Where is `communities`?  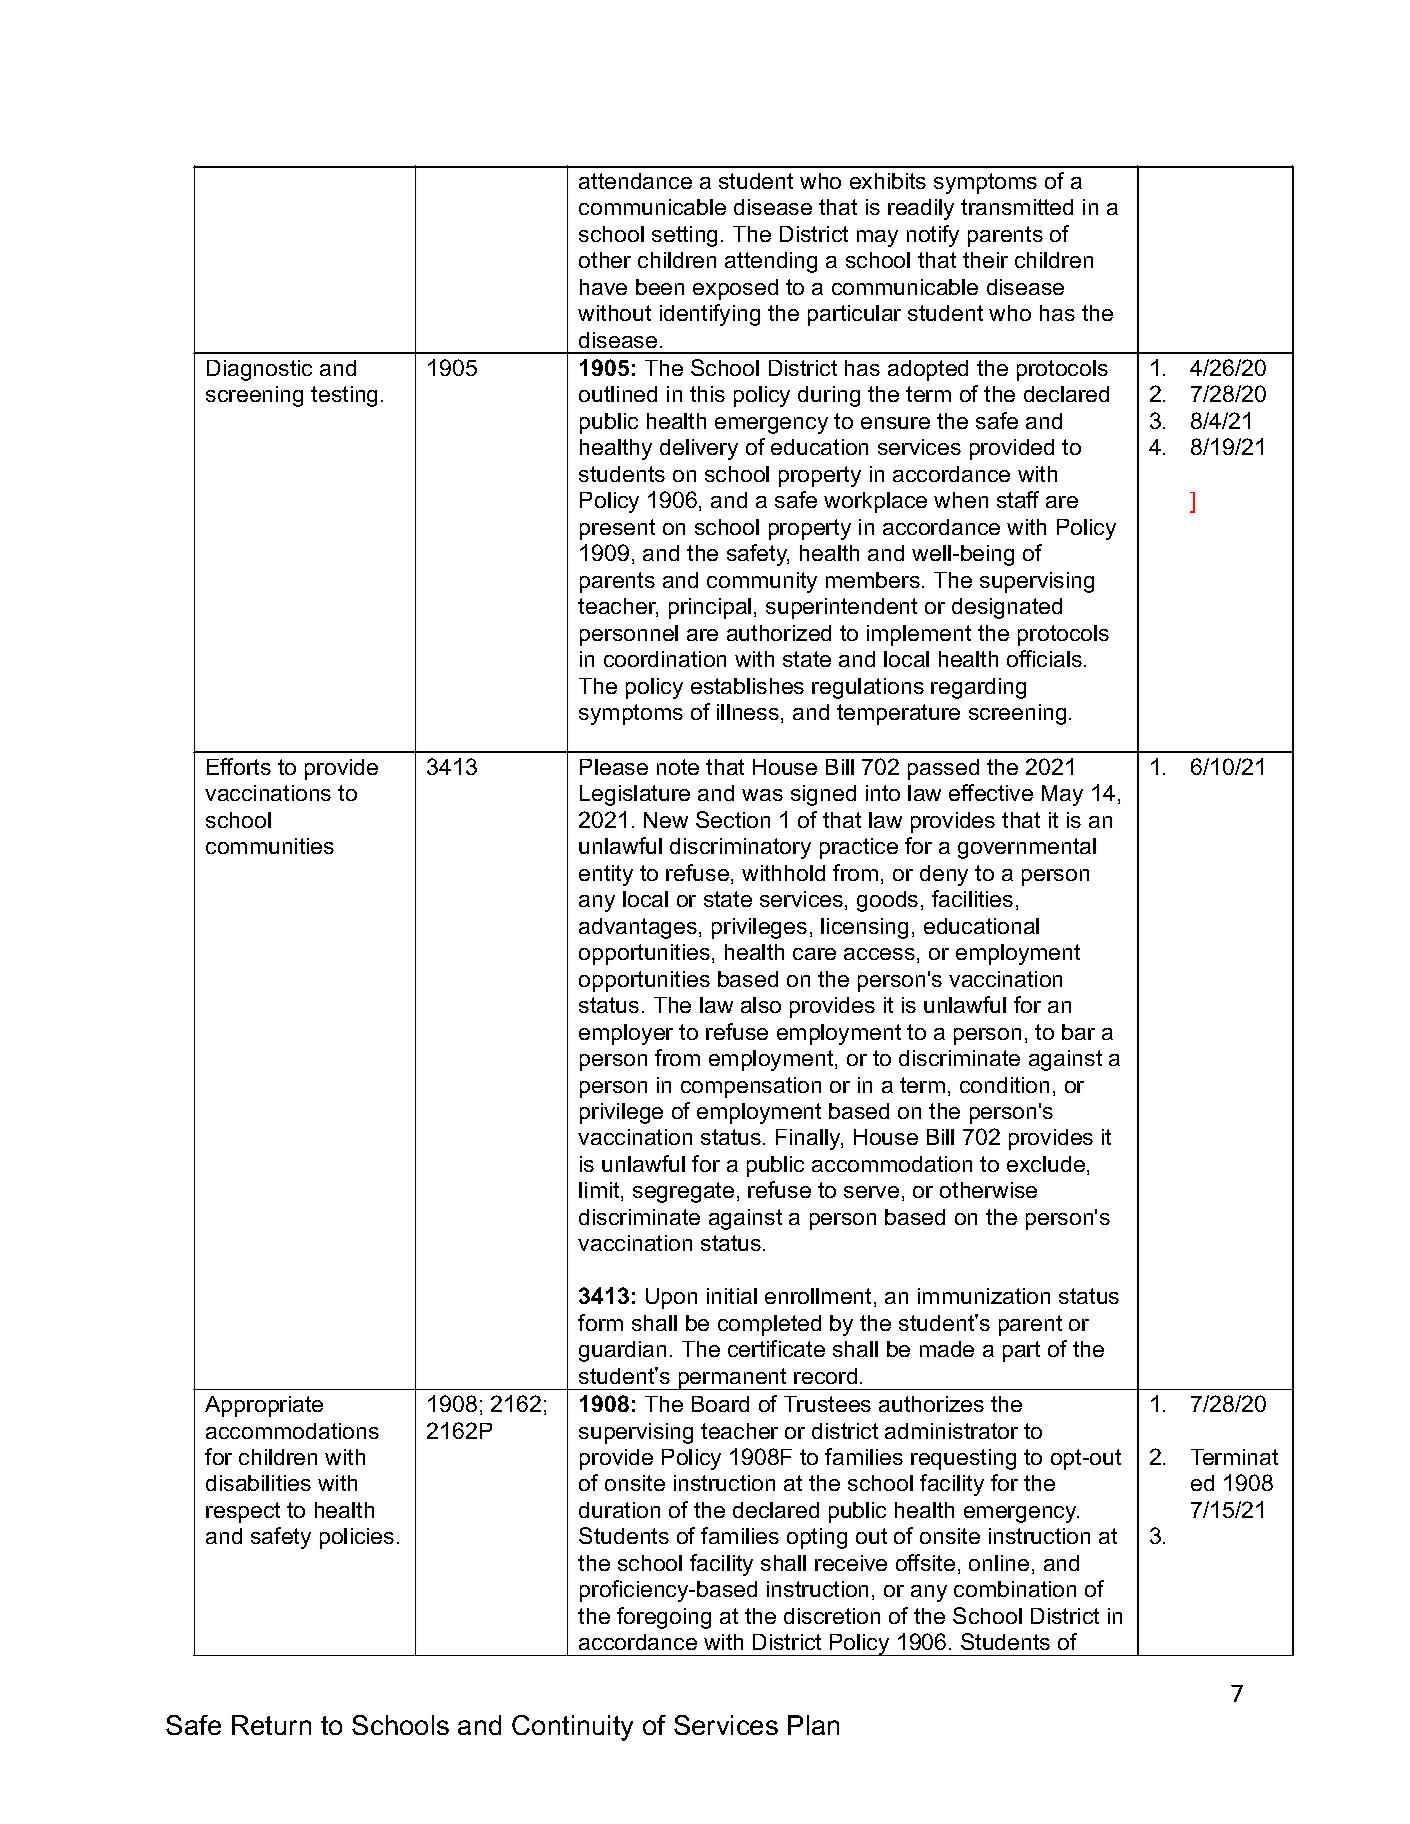 communities is located at coordinates (270, 846).
